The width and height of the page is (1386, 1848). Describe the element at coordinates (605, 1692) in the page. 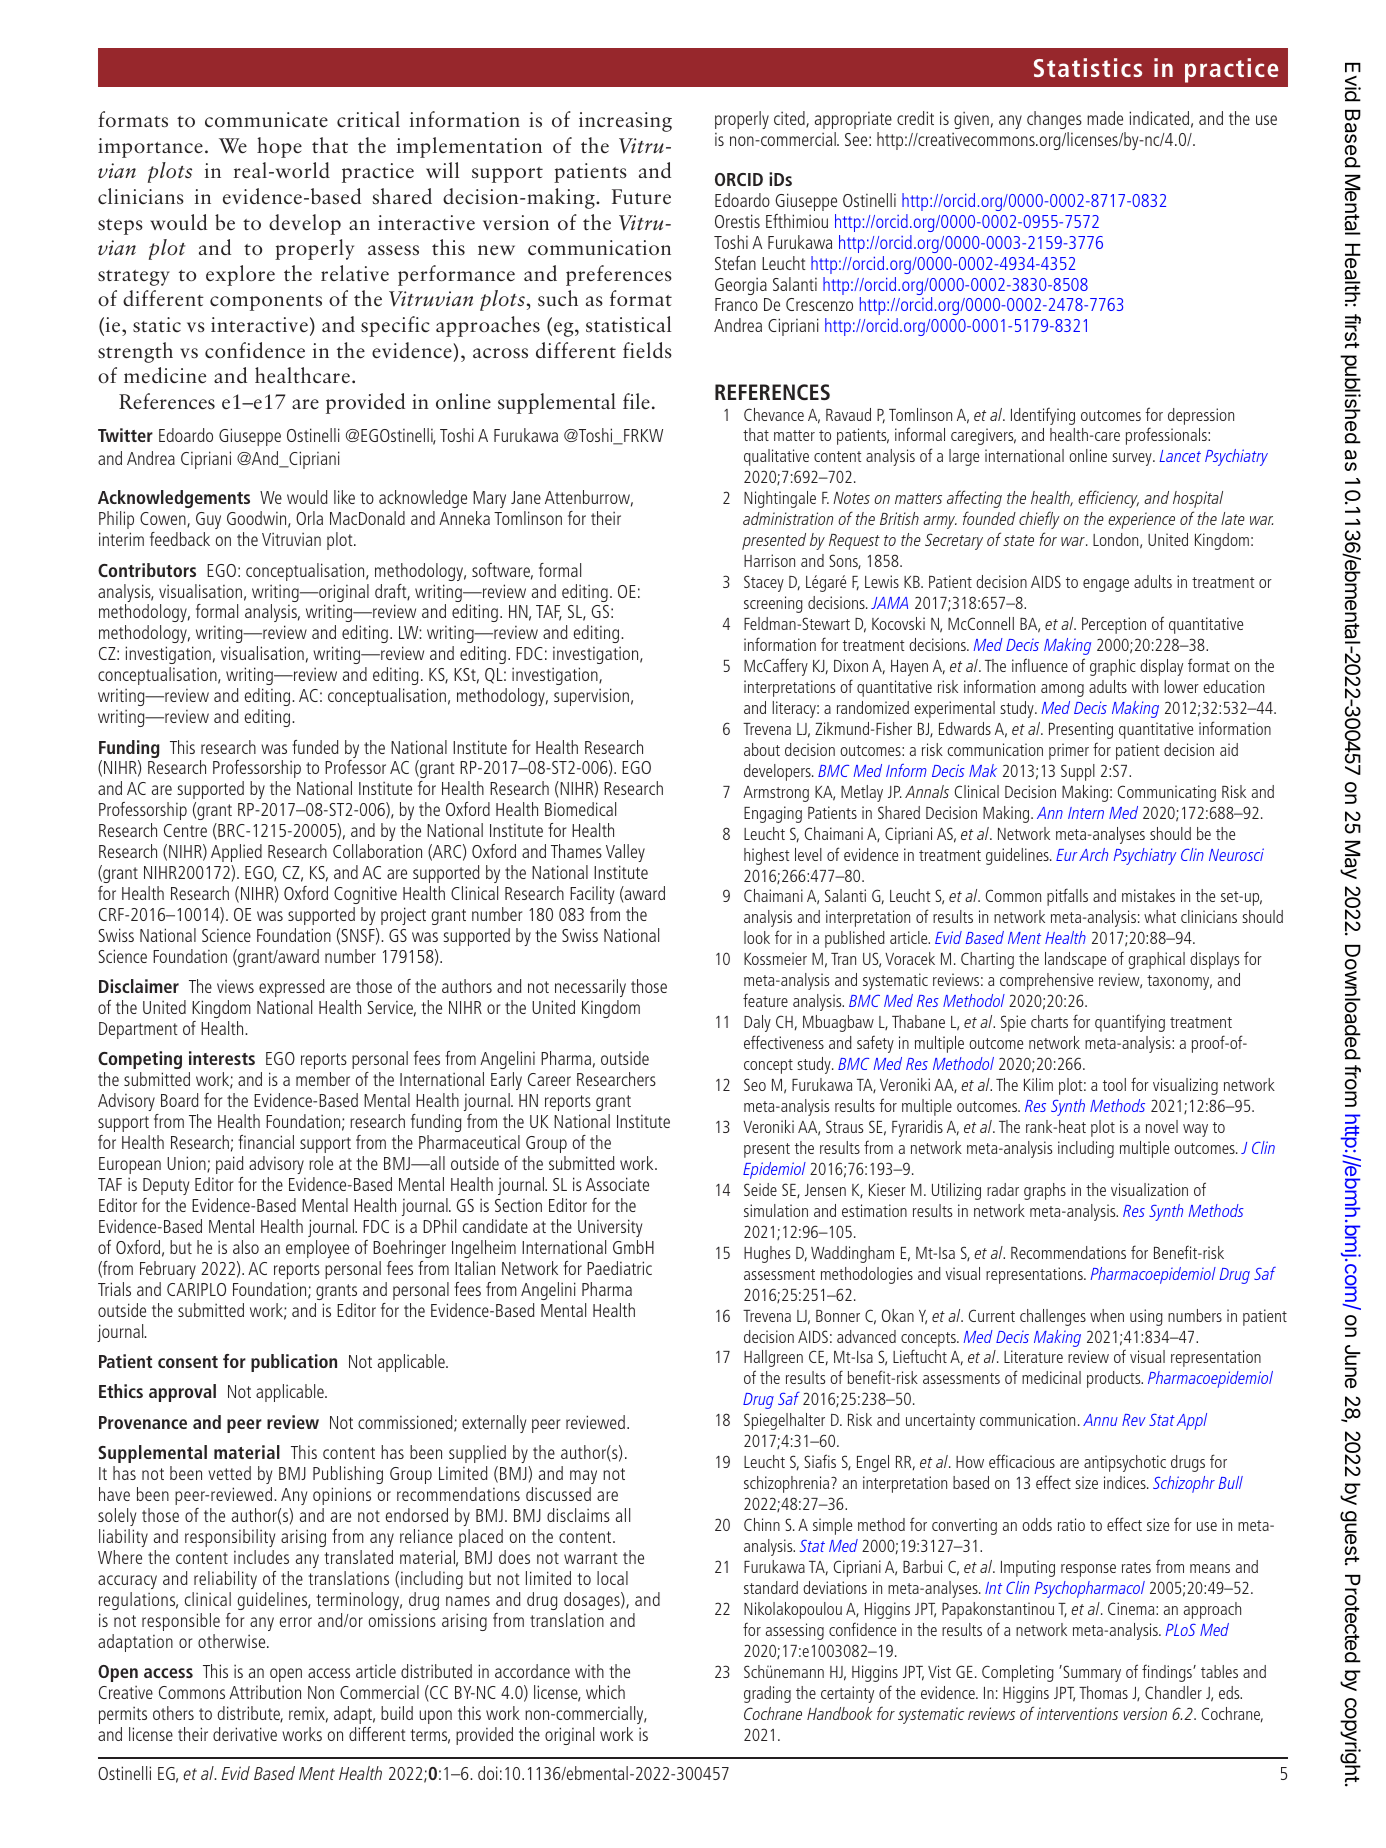

I see `which` at that location.
